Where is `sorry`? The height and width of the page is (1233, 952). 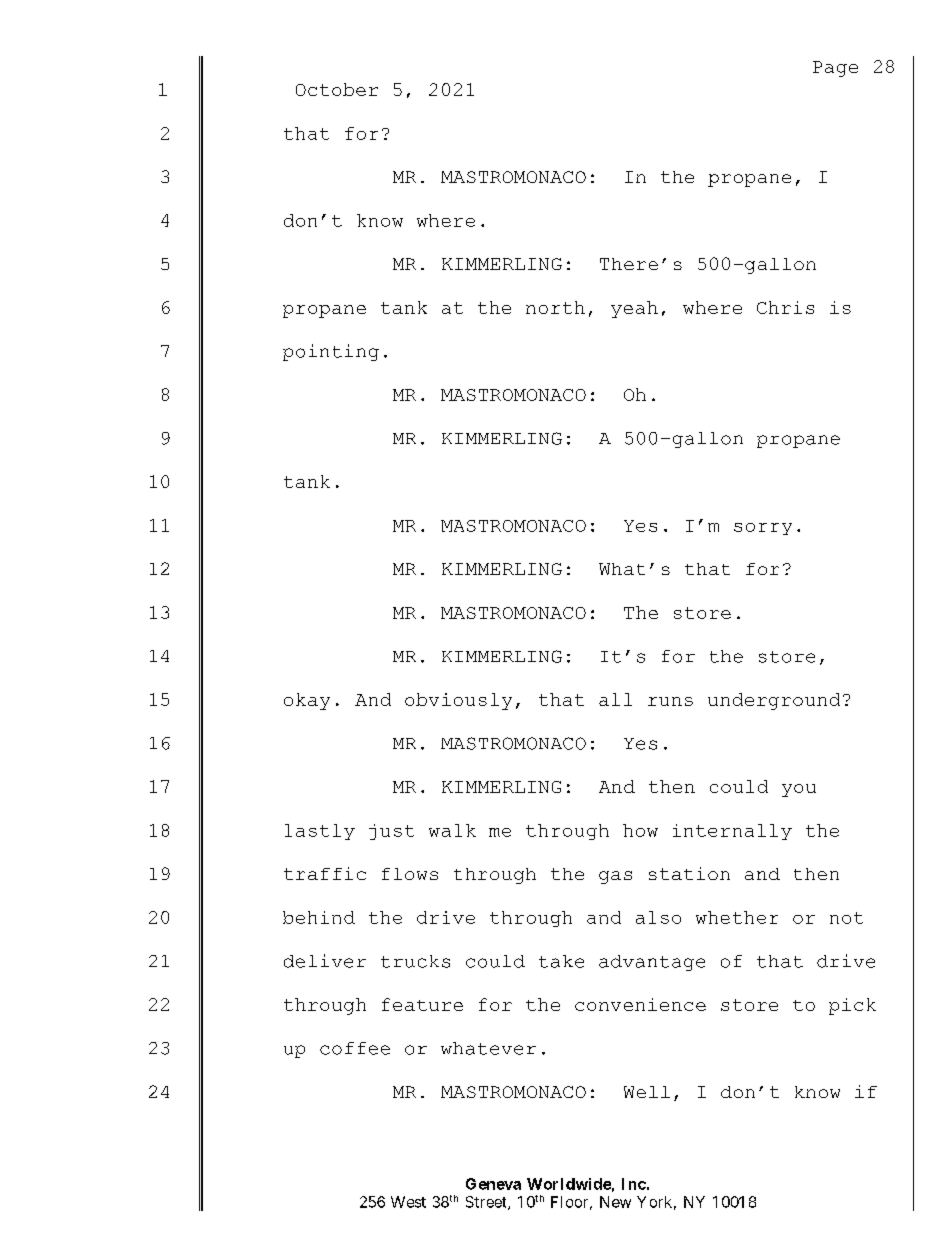 sorry is located at coordinates (763, 529).
